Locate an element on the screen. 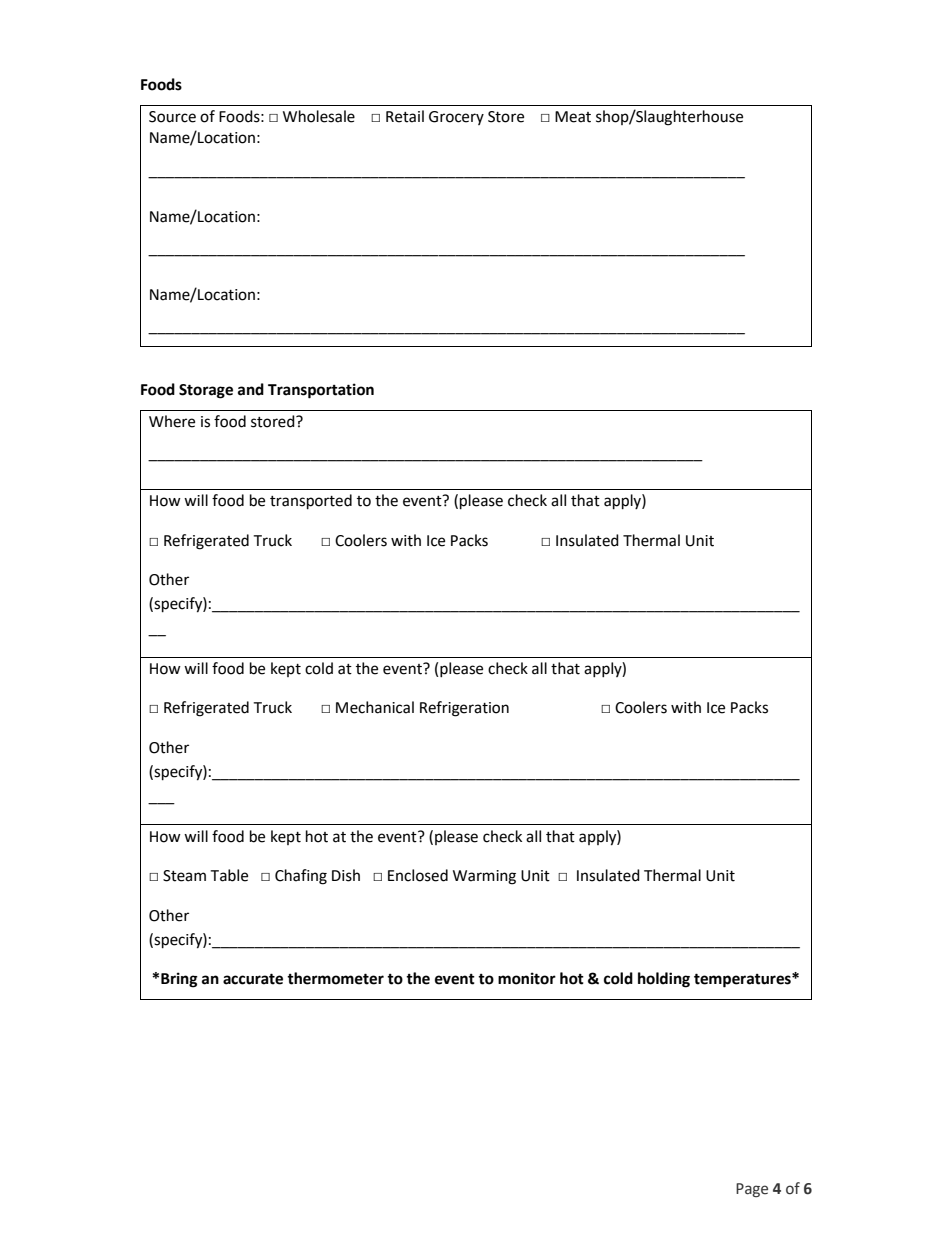 Image resolution: width=952 pixels, height=1233 pixels. Warming is located at coordinates (484, 877).
